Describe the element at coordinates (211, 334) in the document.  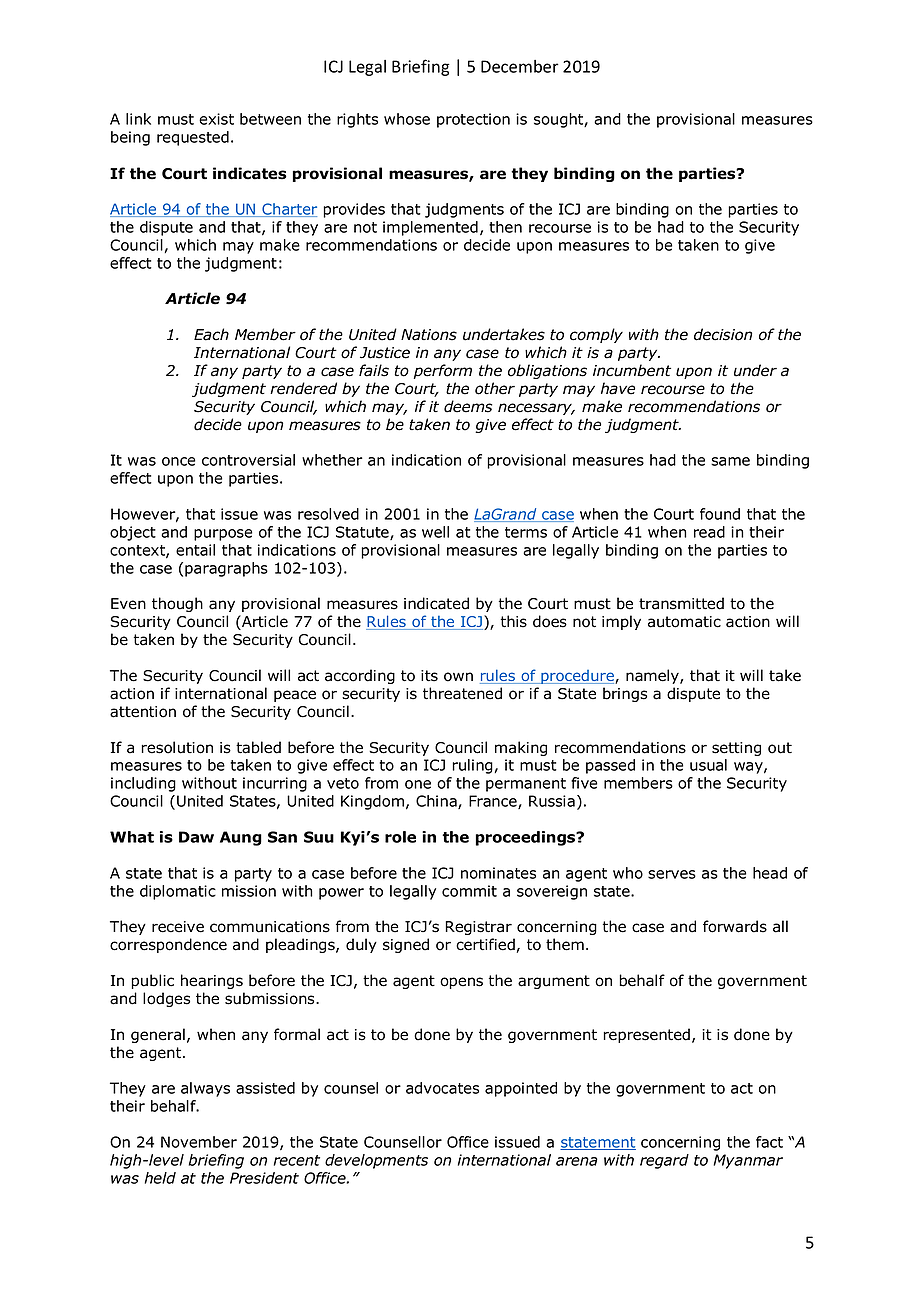
I see `Each` at that location.
